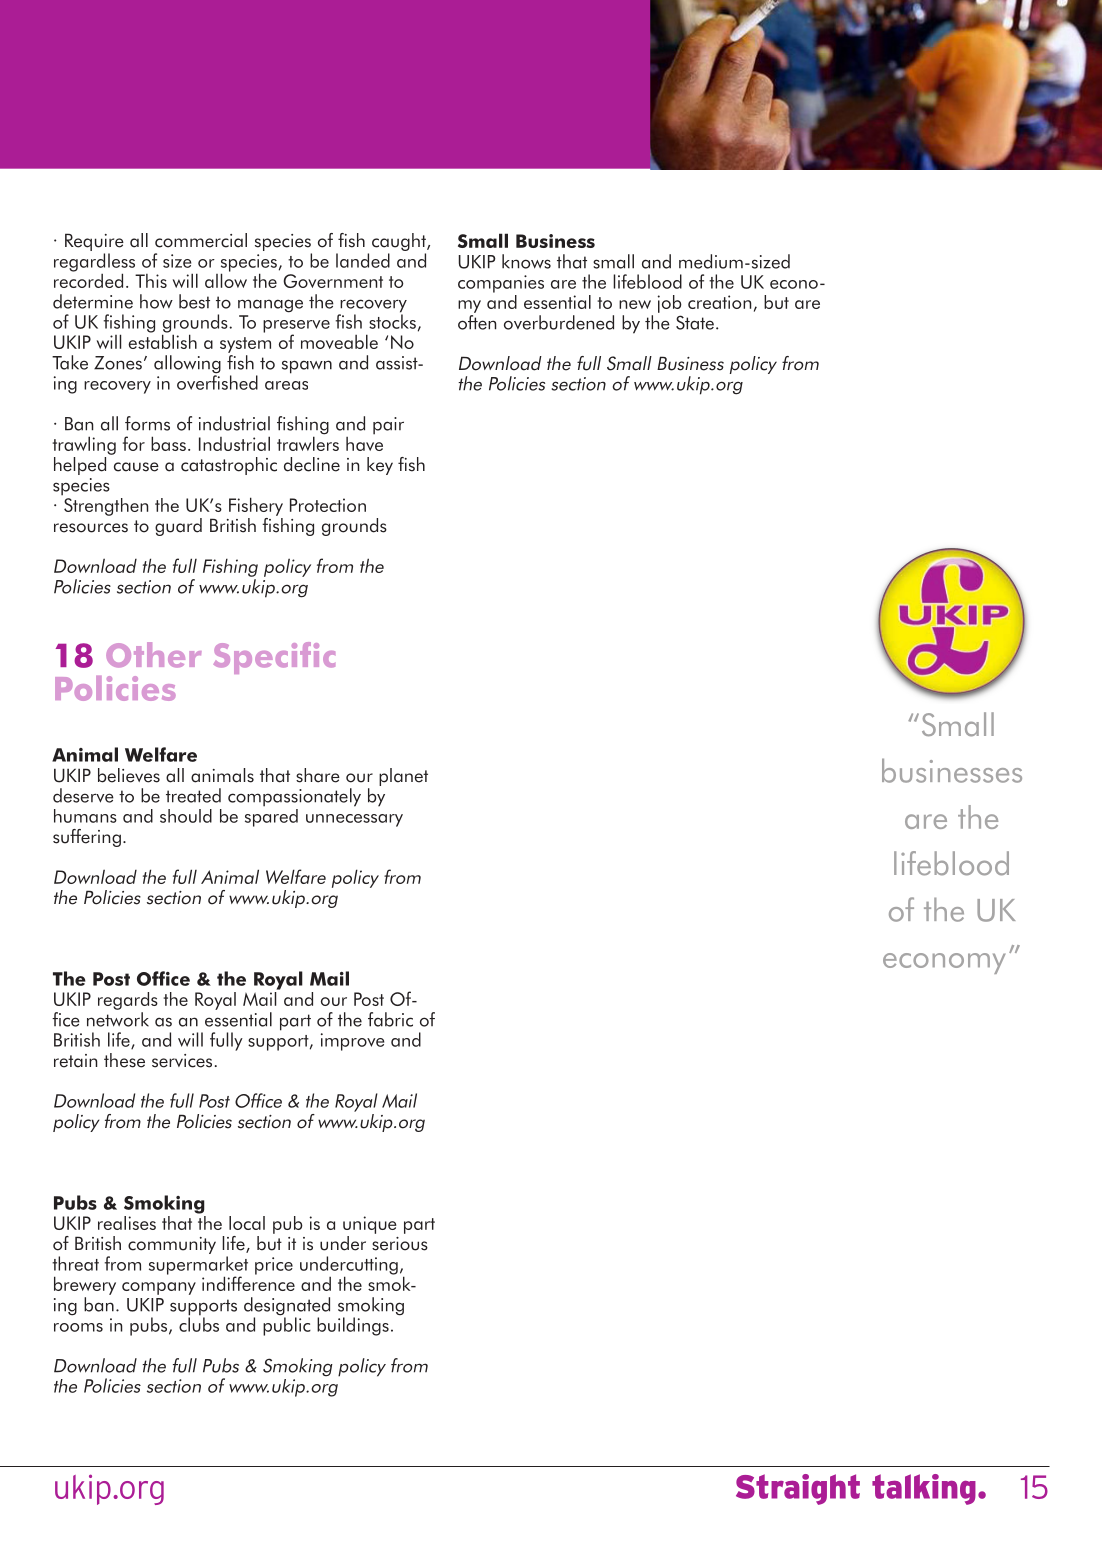  What do you see at coordinates (501, 284) in the page?
I see `companies` at bounding box center [501, 284].
